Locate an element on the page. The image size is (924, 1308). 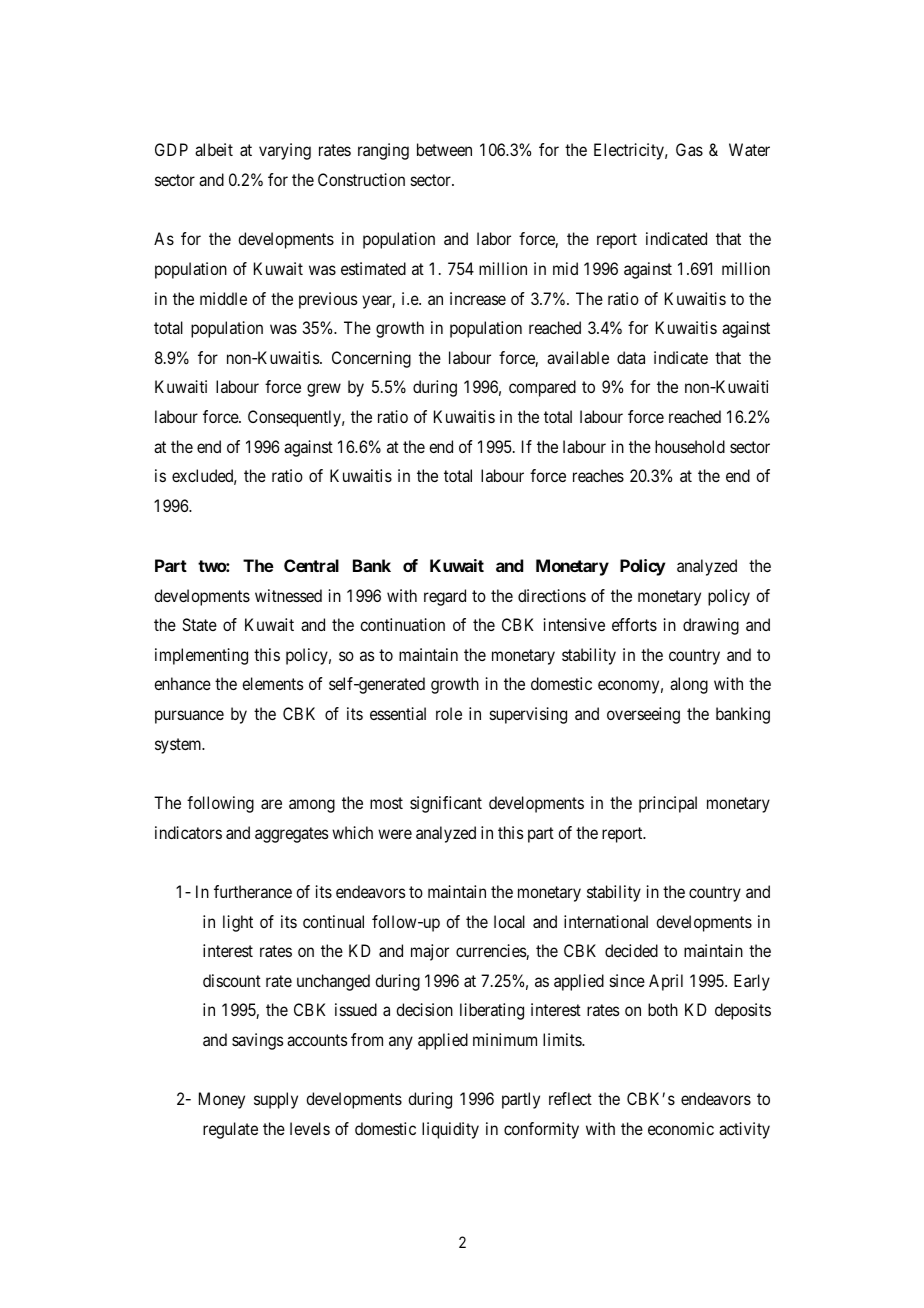
albeit is located at coordinates (214, 149).
